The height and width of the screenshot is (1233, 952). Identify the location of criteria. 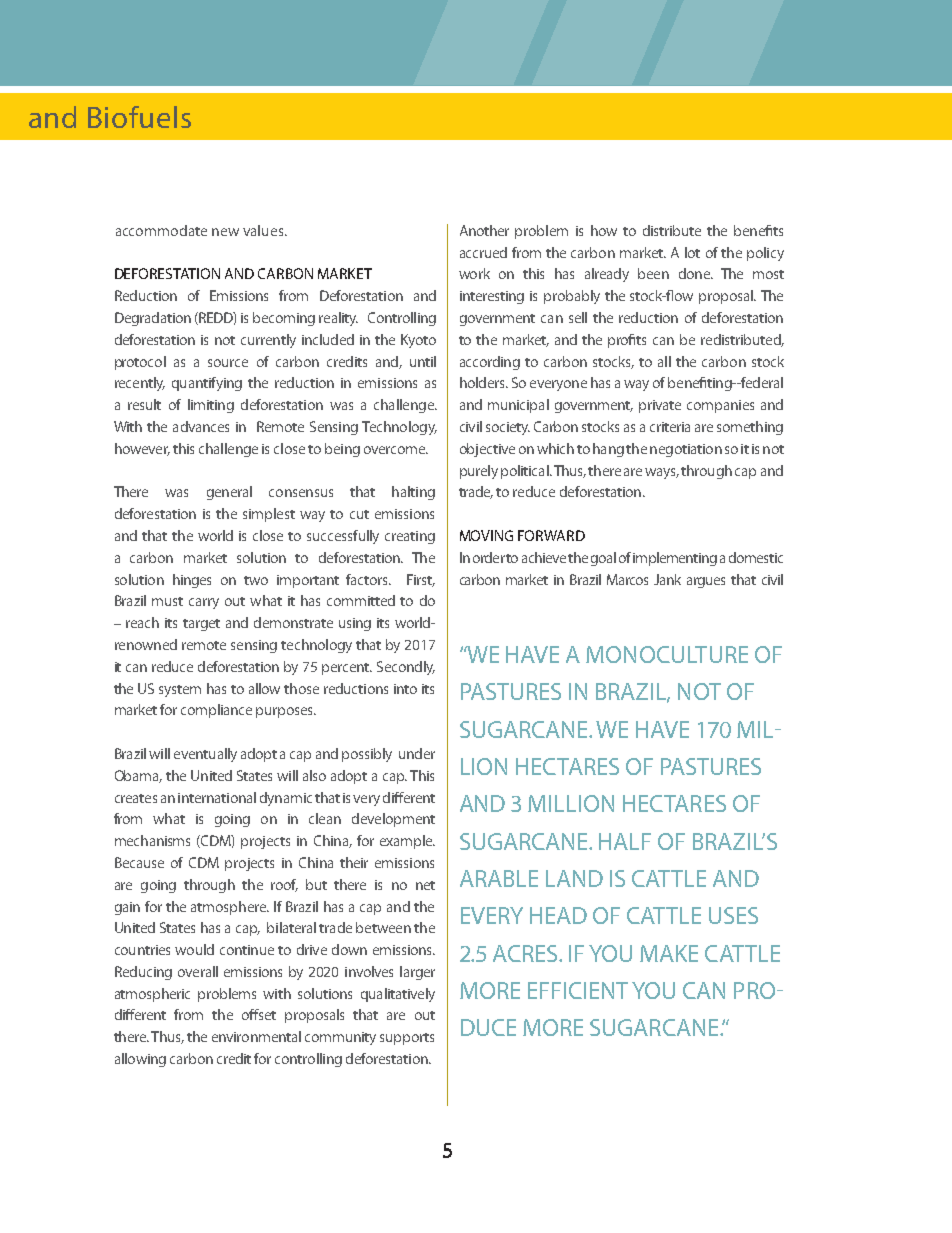
(670, 427).
